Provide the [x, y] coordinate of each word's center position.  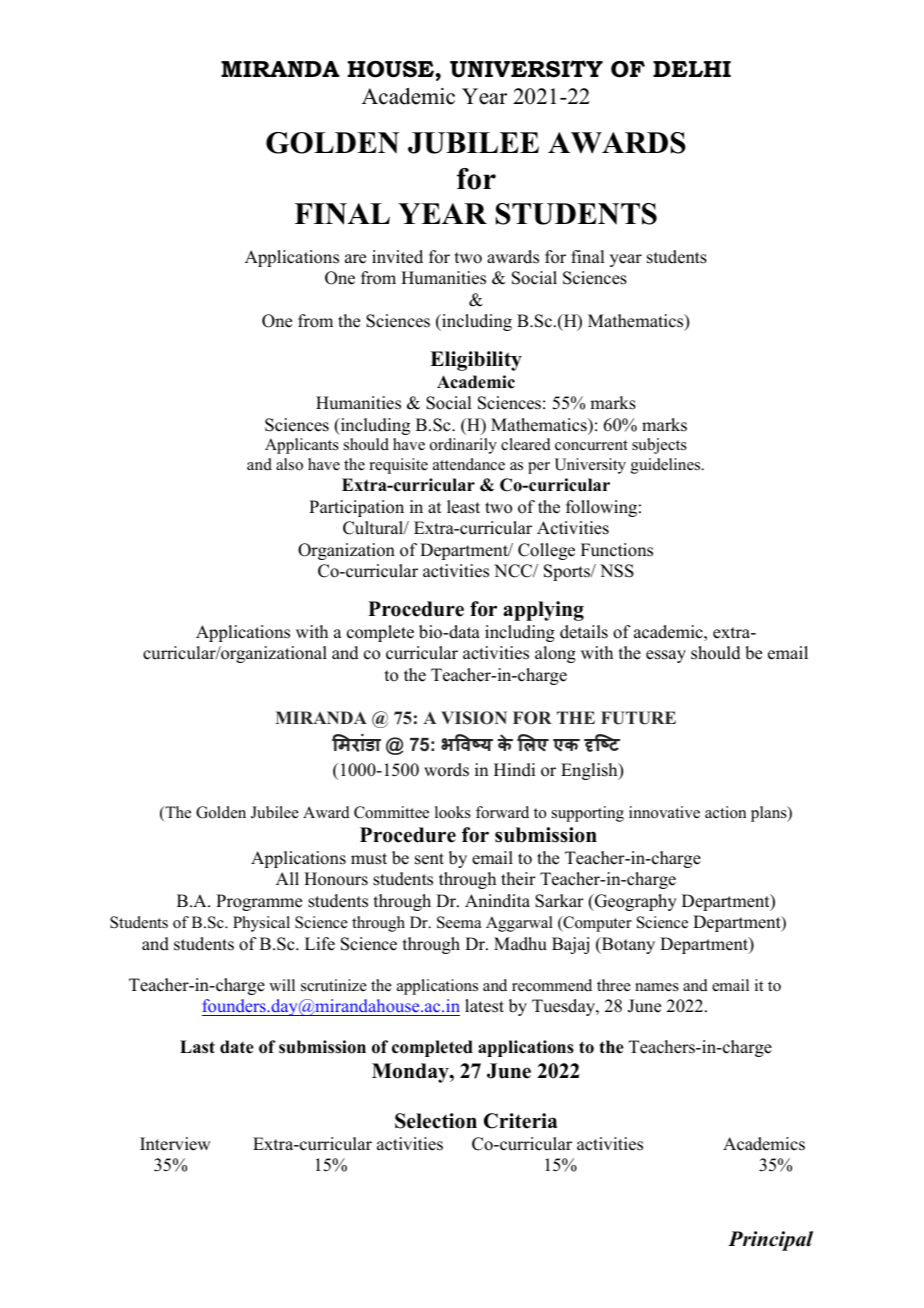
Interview [175, 1144]
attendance [469, 464]
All [287, 878]
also [289, 464]
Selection [436, 1121]
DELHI [692, 69]
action [725, 812]
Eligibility [476, 361]
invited [397, 257]
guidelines [667, 466]
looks [453, 812]
